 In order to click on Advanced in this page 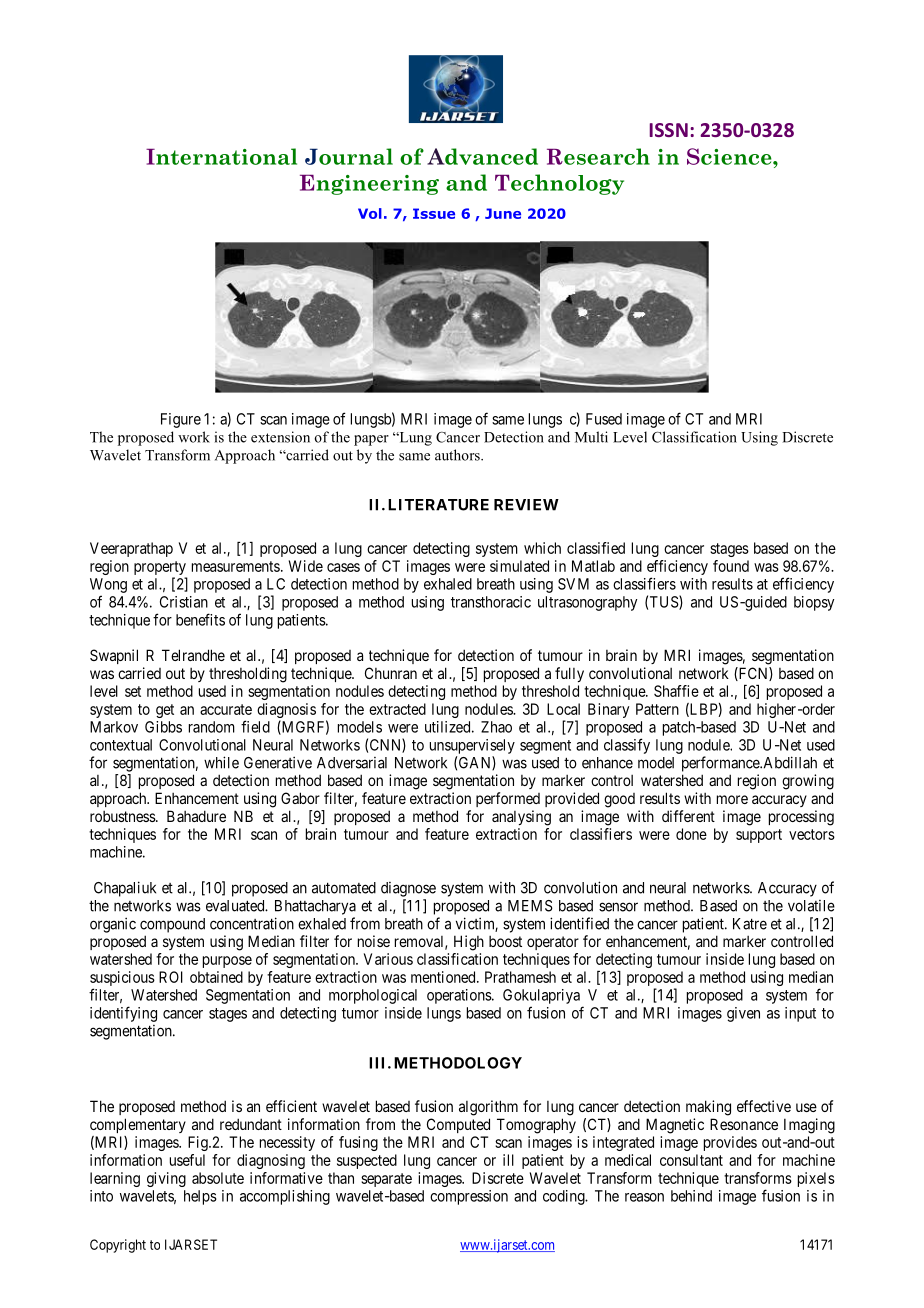, I will do `click(482, 156)`.
